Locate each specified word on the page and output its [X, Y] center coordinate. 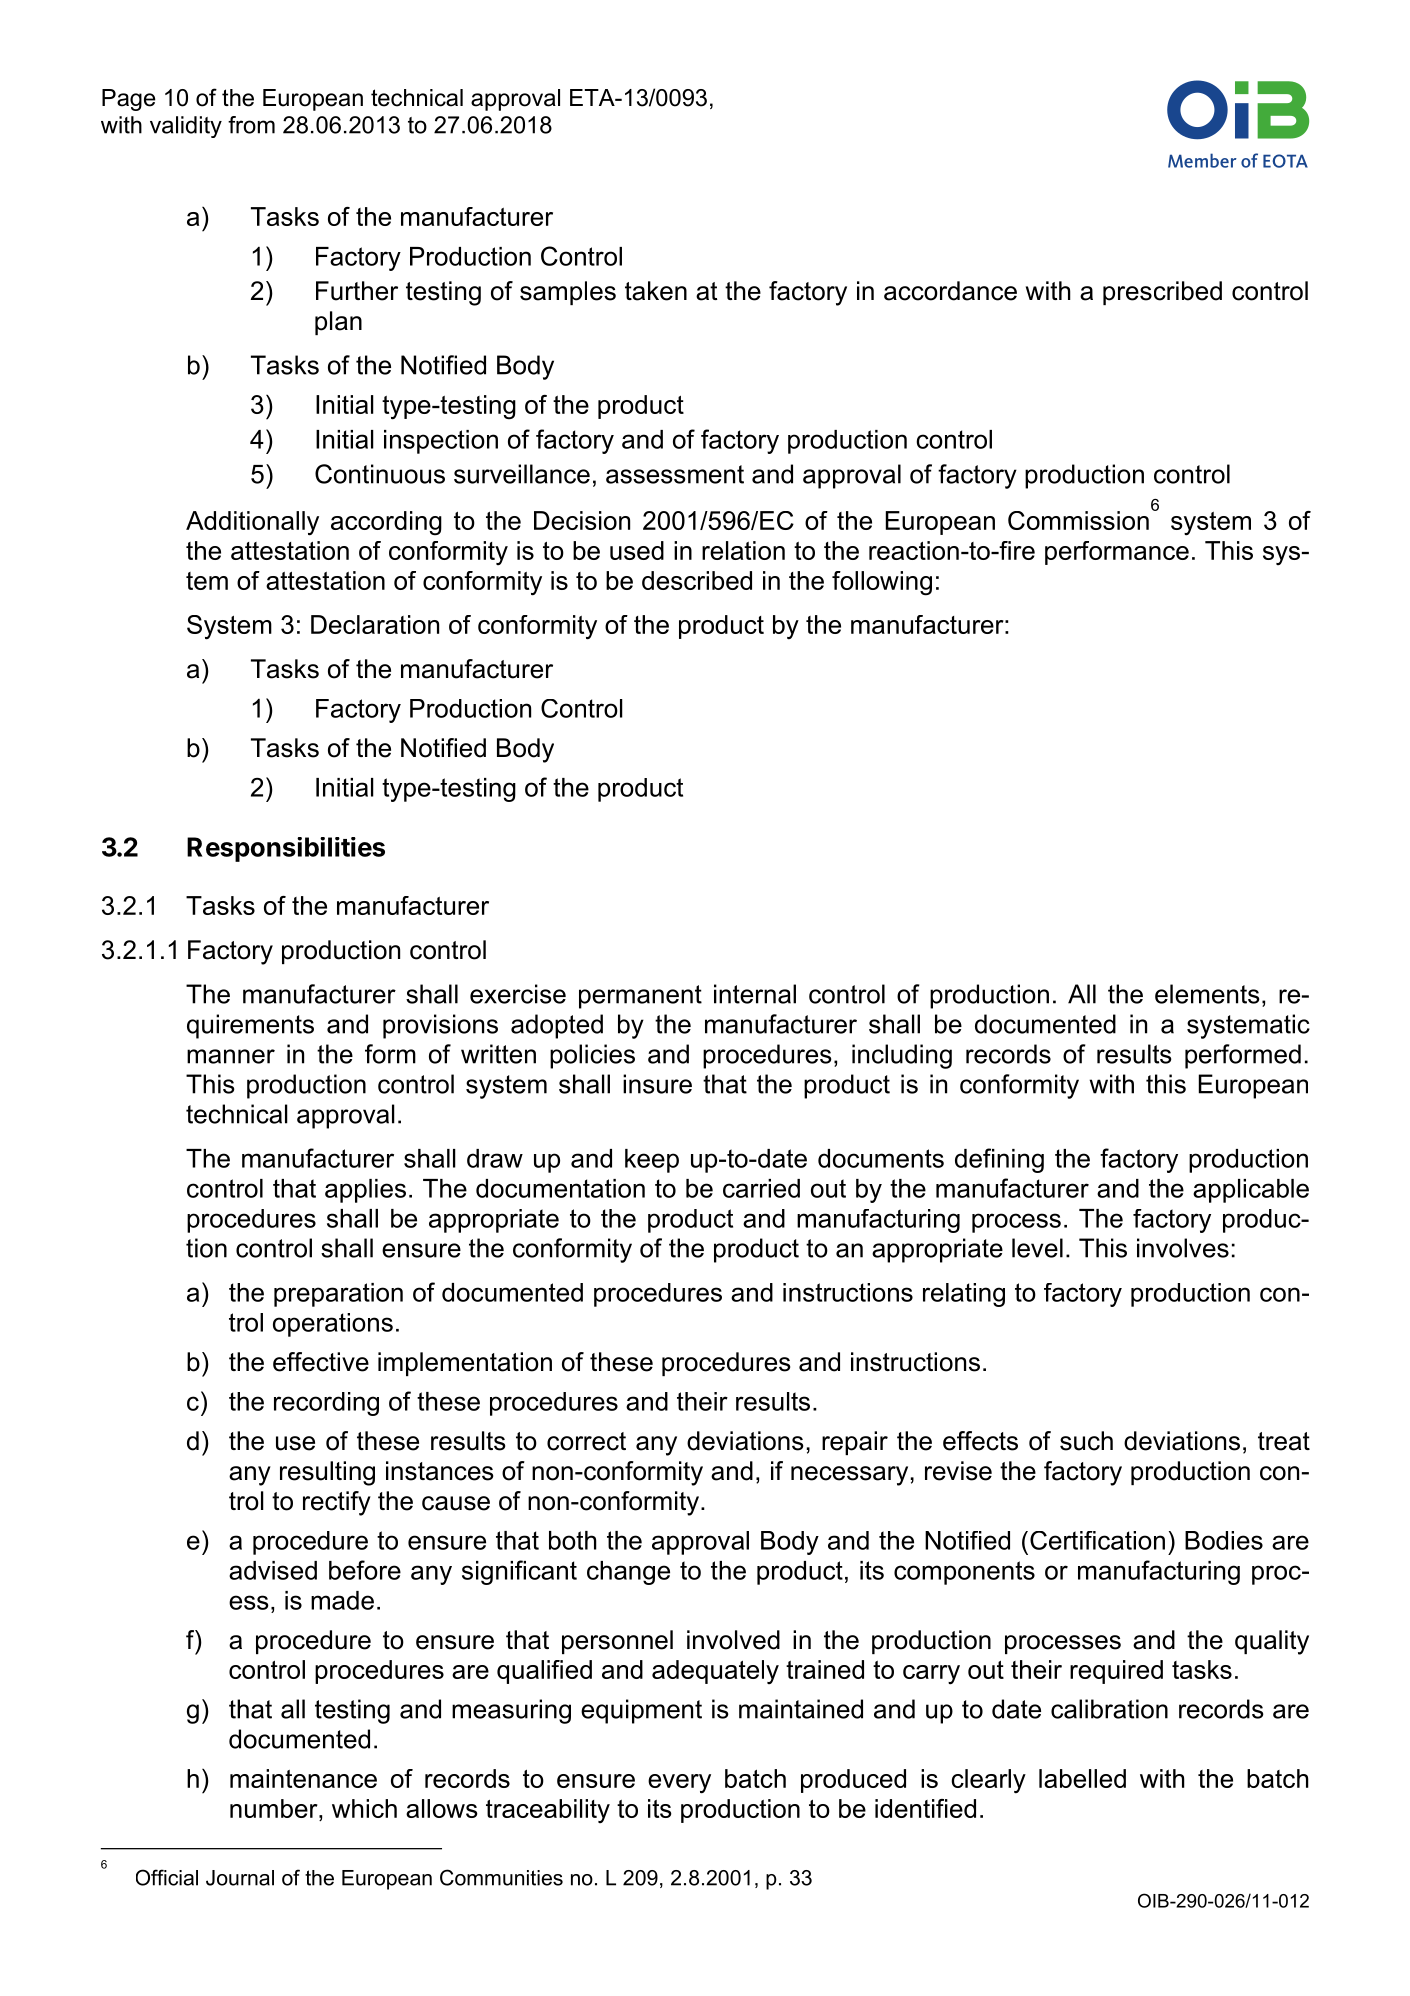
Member [1202, 160]
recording [326, 1404]
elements [1207, 994]
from [251, 125]
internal [755, 994]
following [882, 583]
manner [231, 1056]
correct [586, 1441]
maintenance [303, 1778]
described [697, 580]
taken [656, 291]
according [386, 523]
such [1086, 1441]
